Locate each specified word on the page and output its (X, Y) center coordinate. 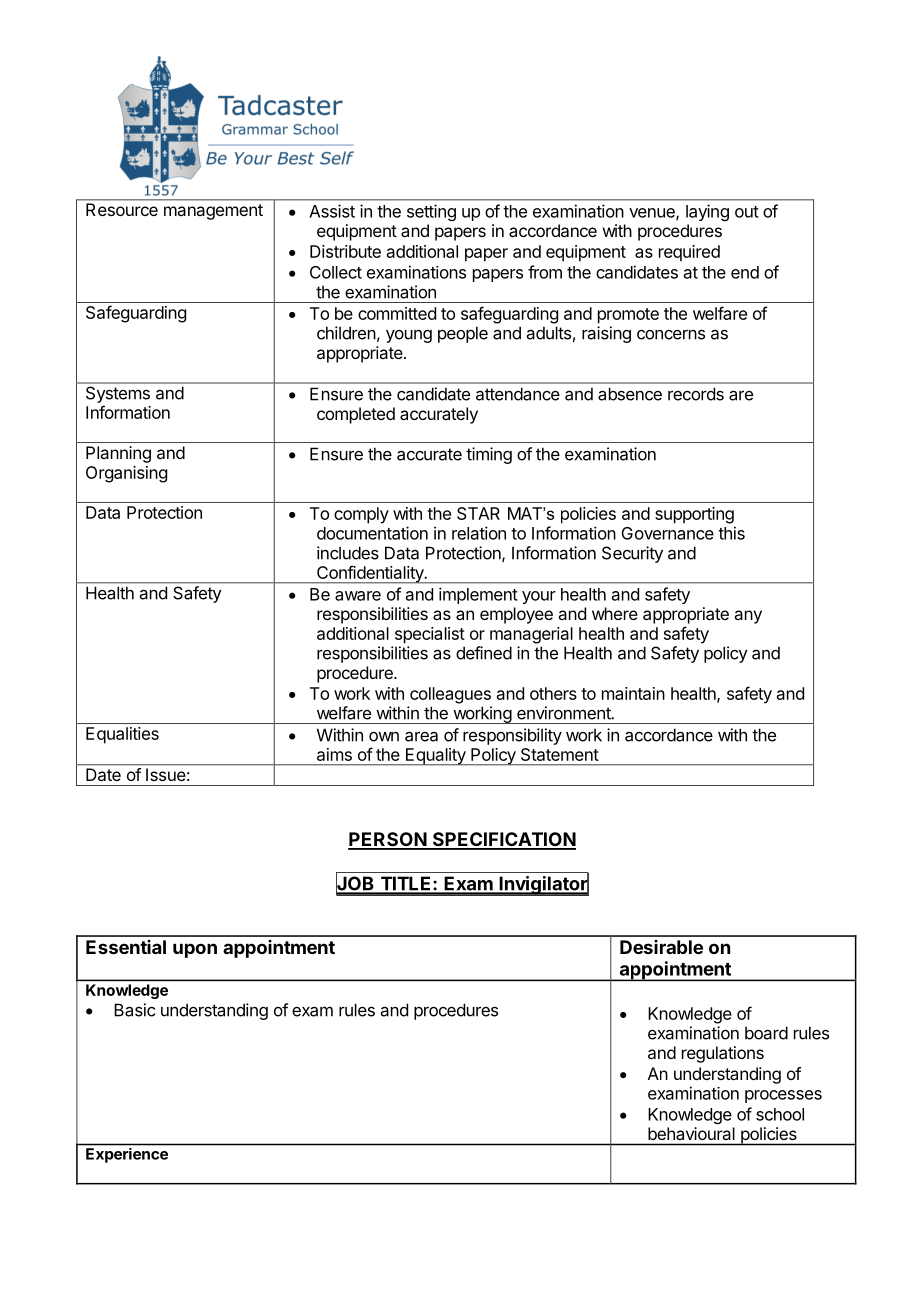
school (780, 1114)
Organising (126, 474)
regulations (723, 1054)
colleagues (450, 695)
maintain (633, 693)
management (213, 212)
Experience (127, 1155)
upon (195, 950)
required (689, 253)
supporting (694, 515)
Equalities (122, 735)
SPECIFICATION (503, 840)
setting (431, 212)
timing (489, 455)
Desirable (661, 947)
